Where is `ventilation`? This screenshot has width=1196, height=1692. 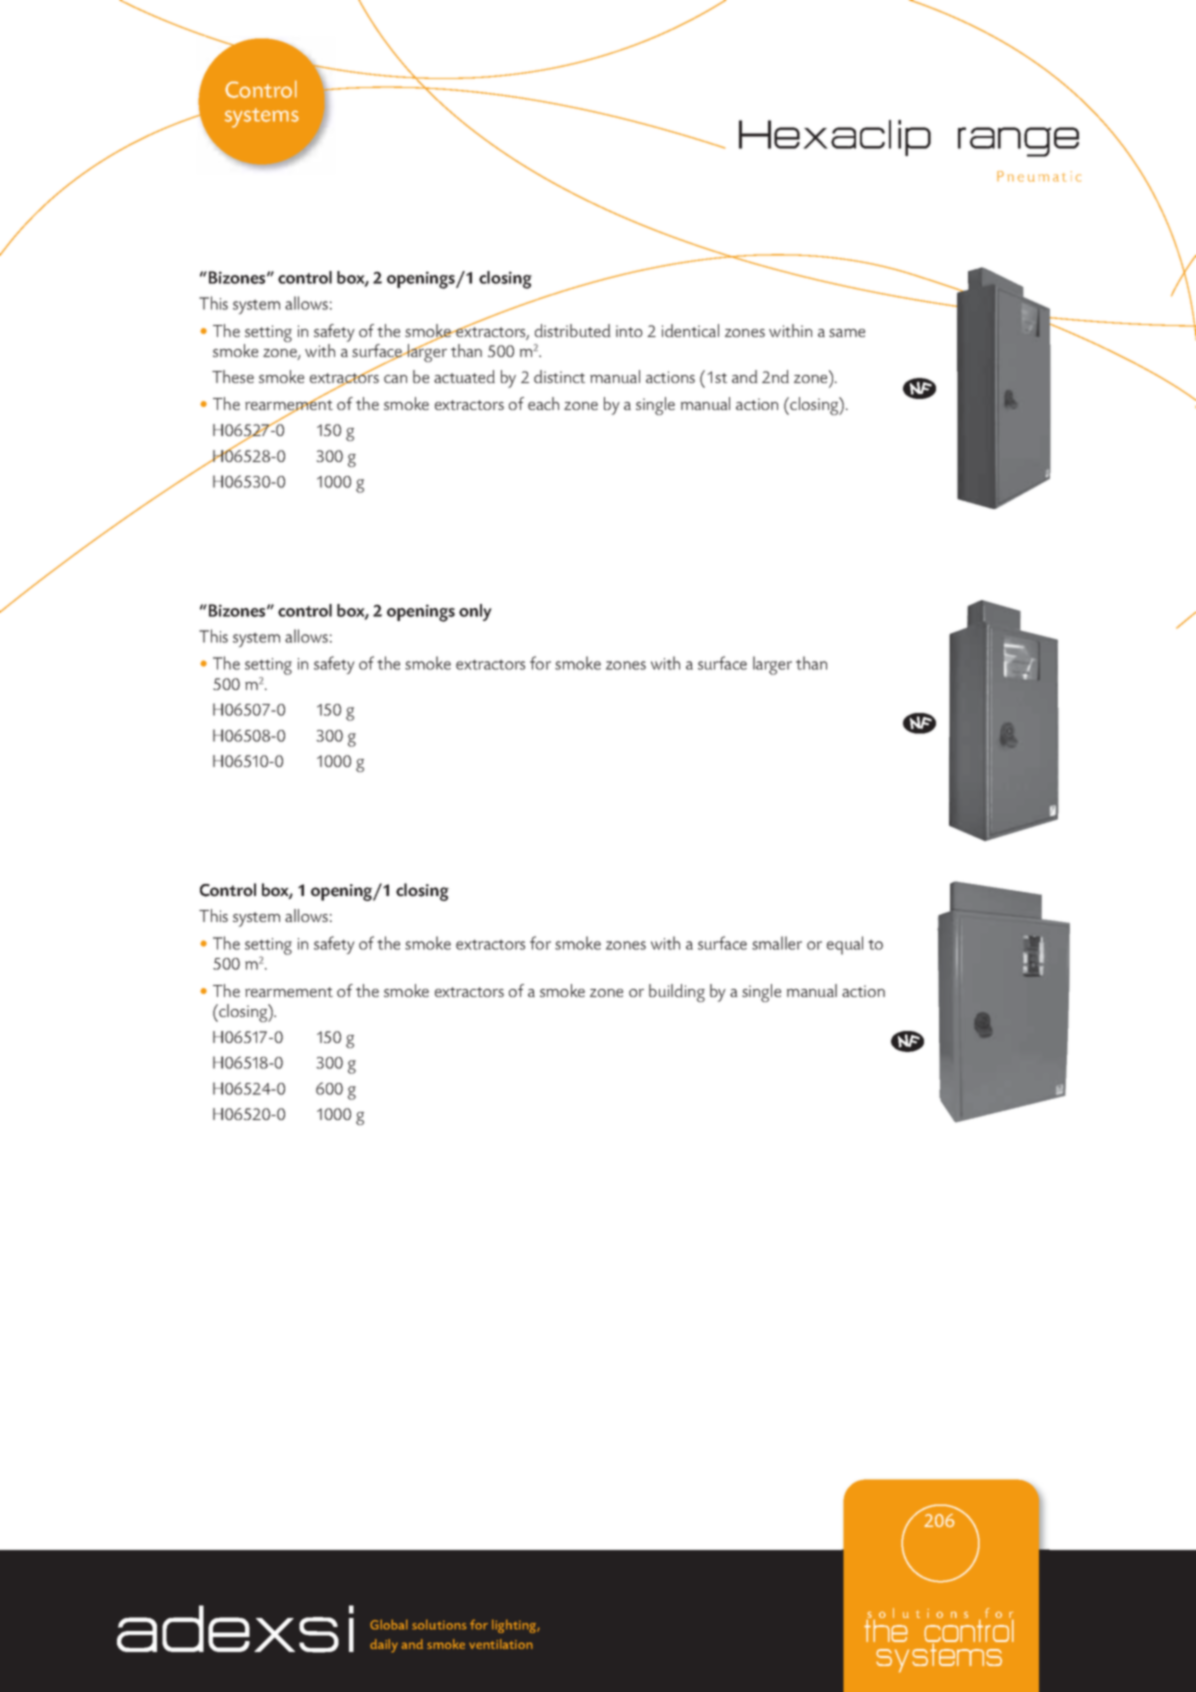
ventilation is located at coordinates (501, 1644).
